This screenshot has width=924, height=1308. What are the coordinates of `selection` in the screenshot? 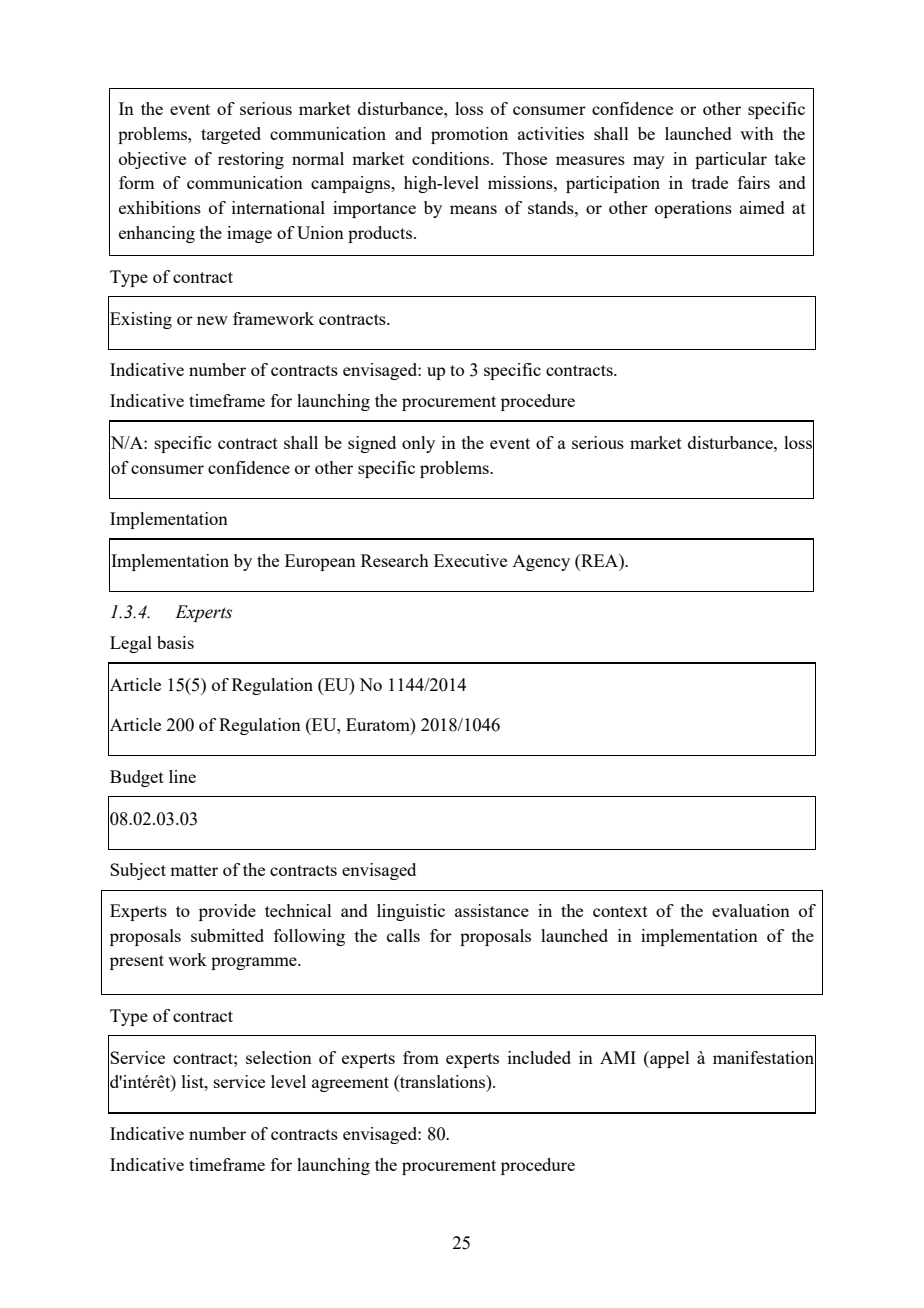 It's located at (279, 1057).
